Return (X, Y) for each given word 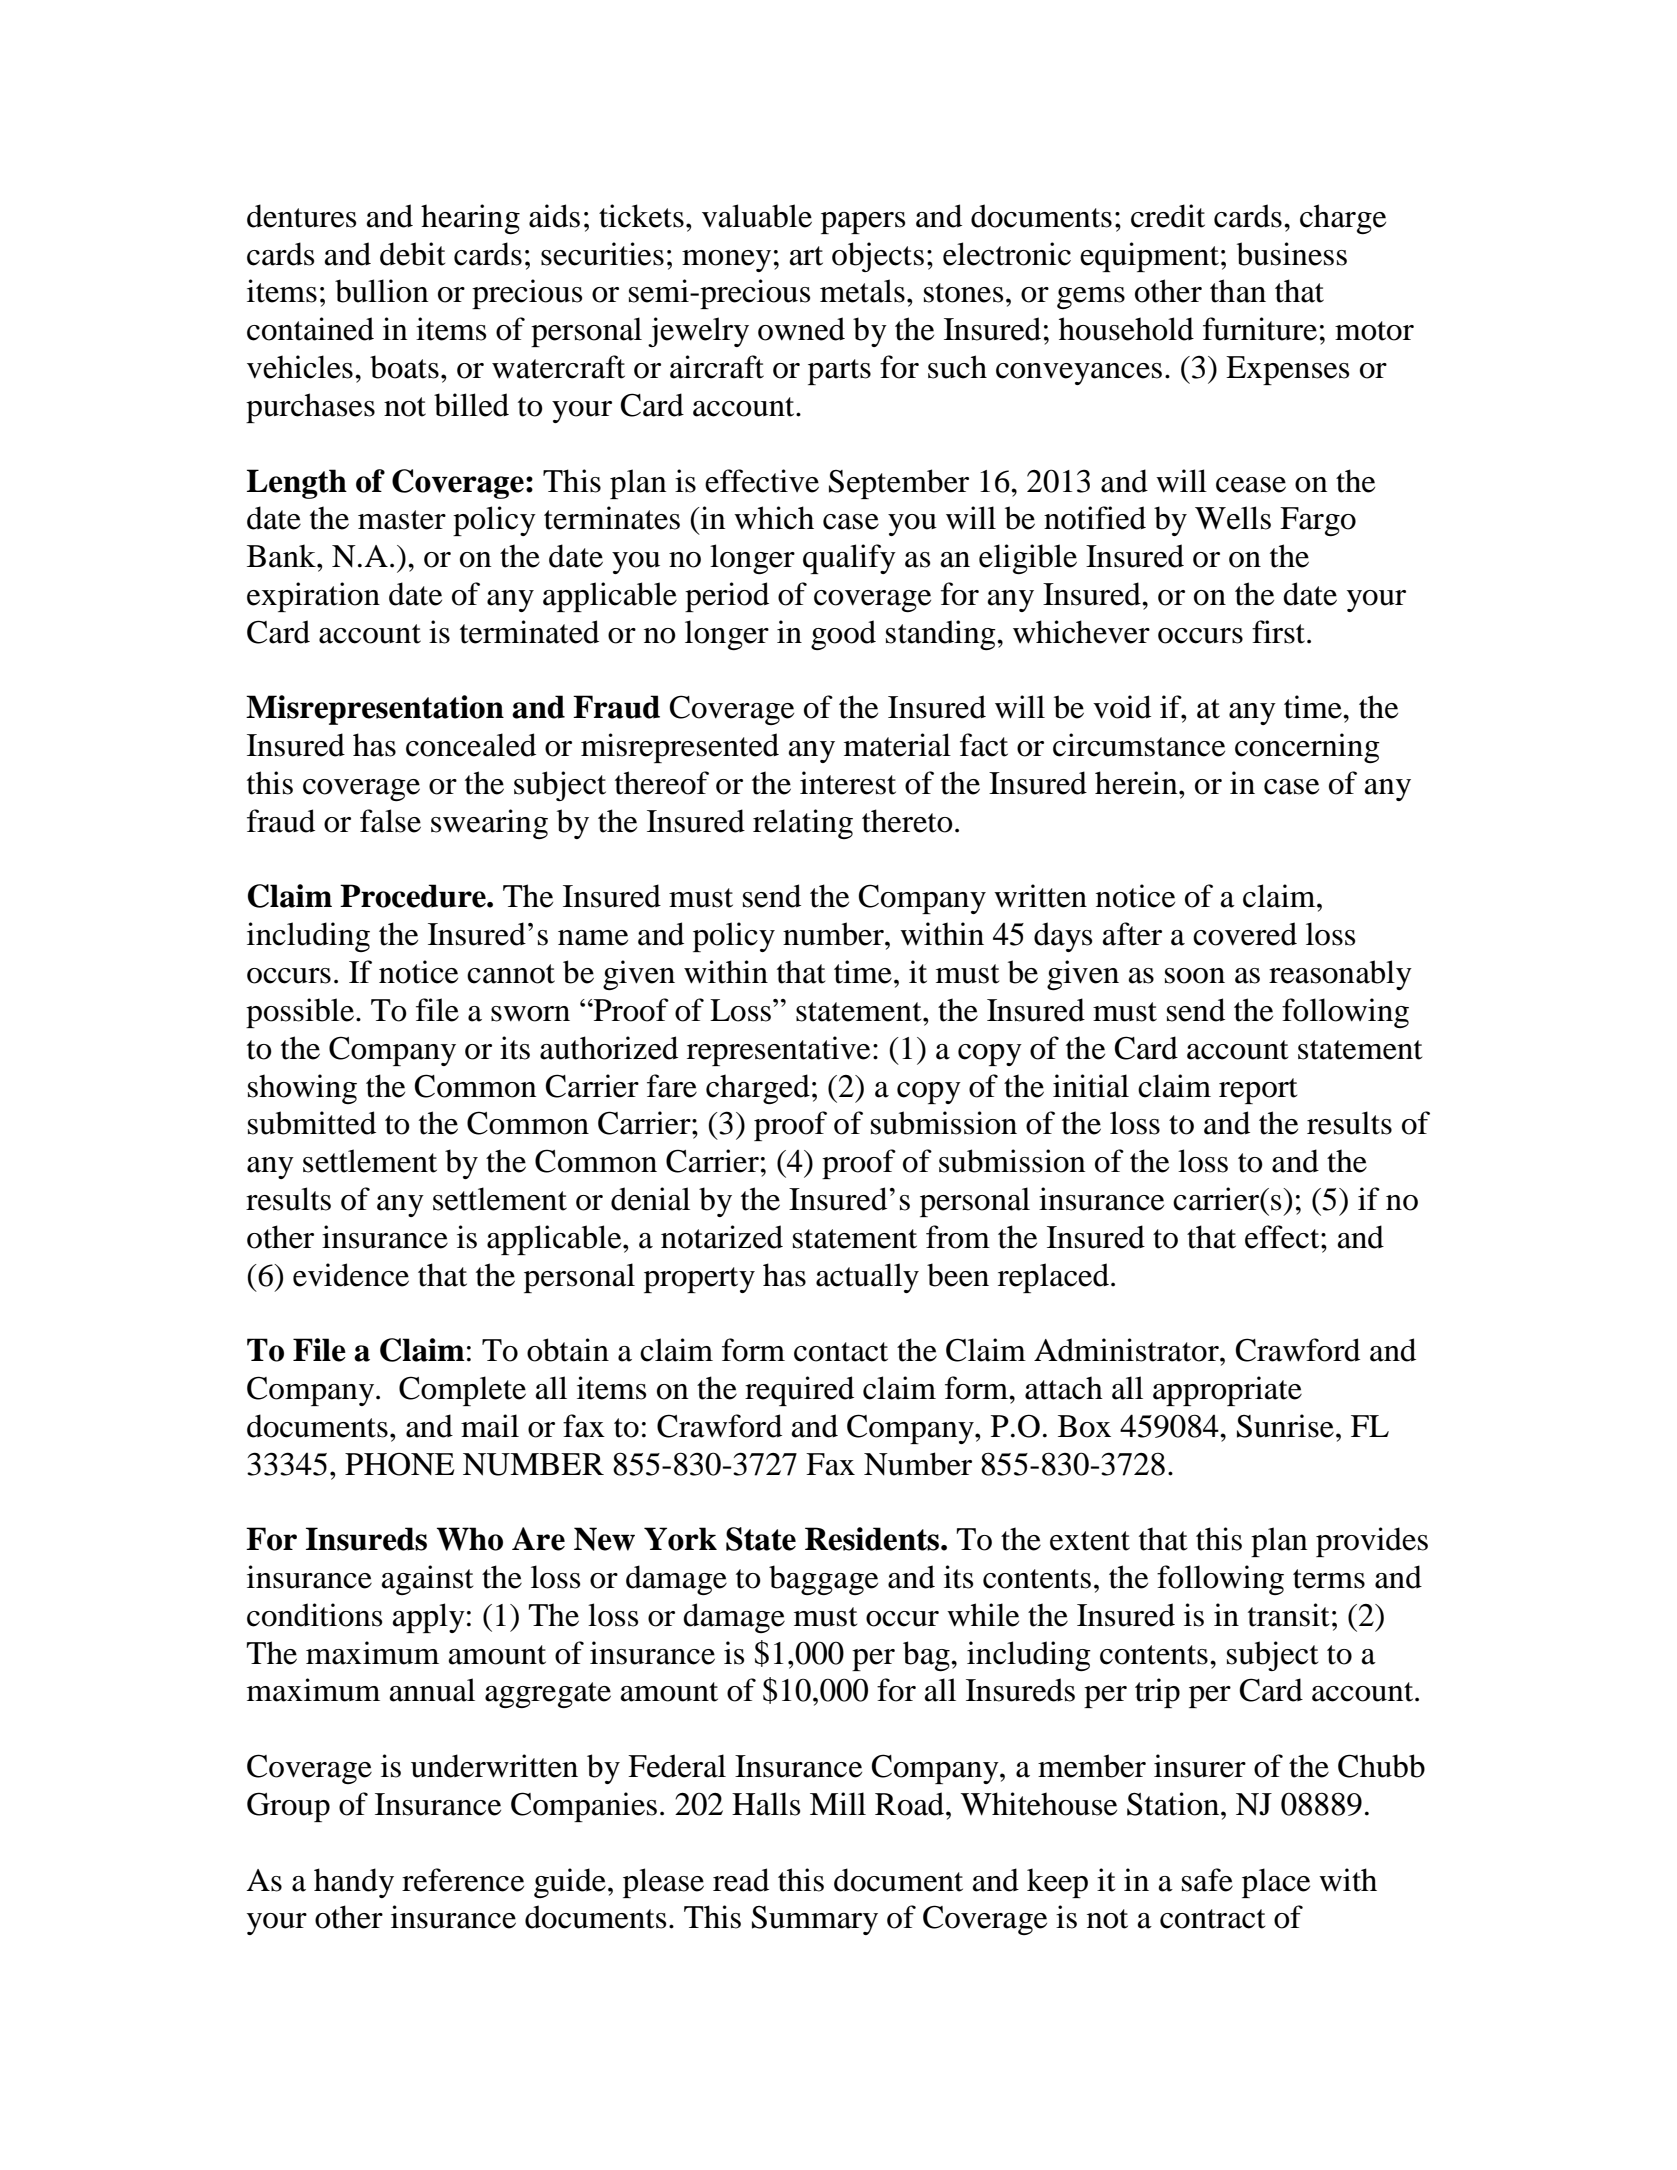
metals (862, 291)
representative (778, 1051)
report (1258, 1091)
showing (302, 1089)
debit (412, 254)
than (1238, 291)
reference (463, 1880)
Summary (815, 1920)
